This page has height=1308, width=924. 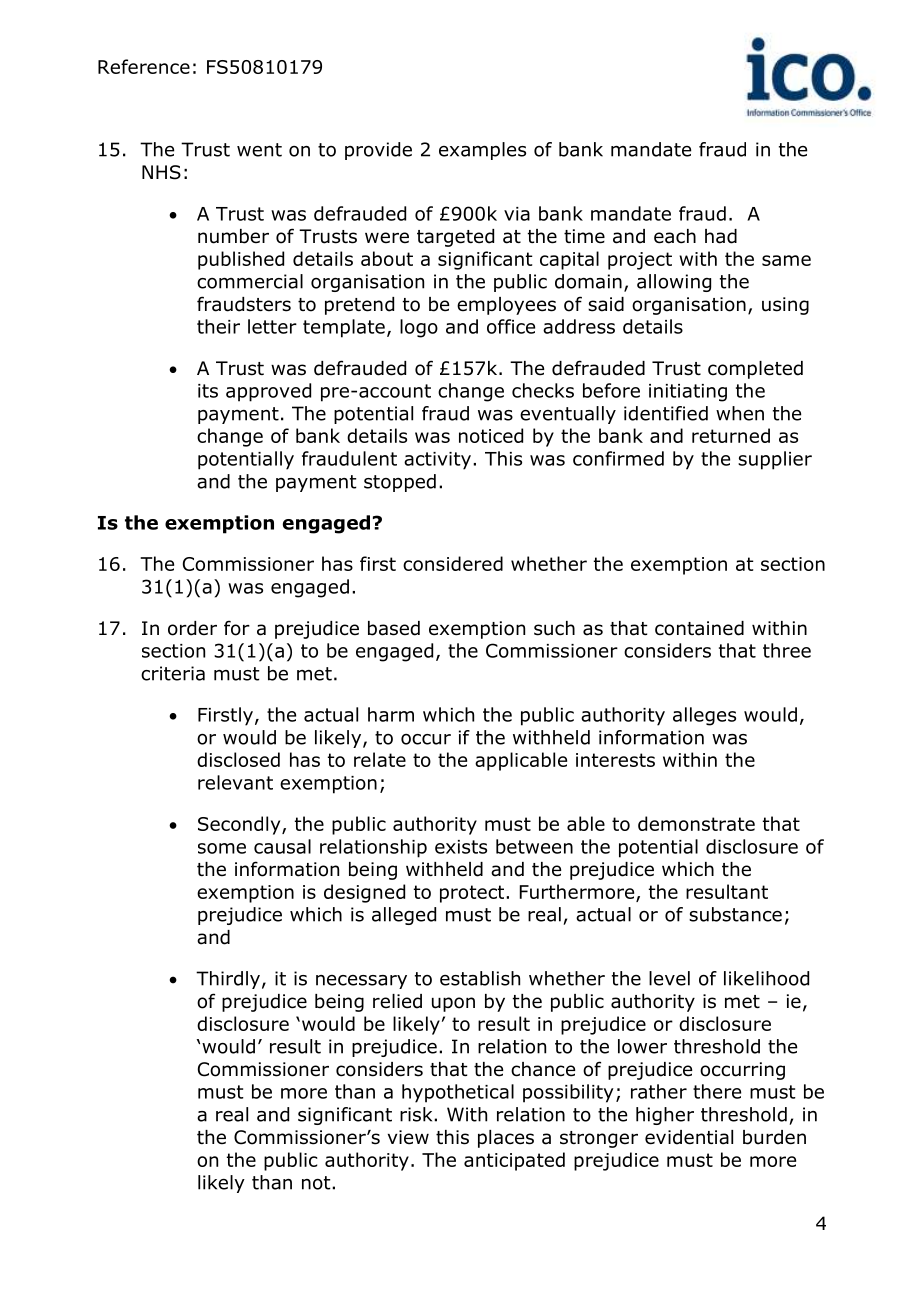 I want to click on relevant, so click(x=235, y=782).
